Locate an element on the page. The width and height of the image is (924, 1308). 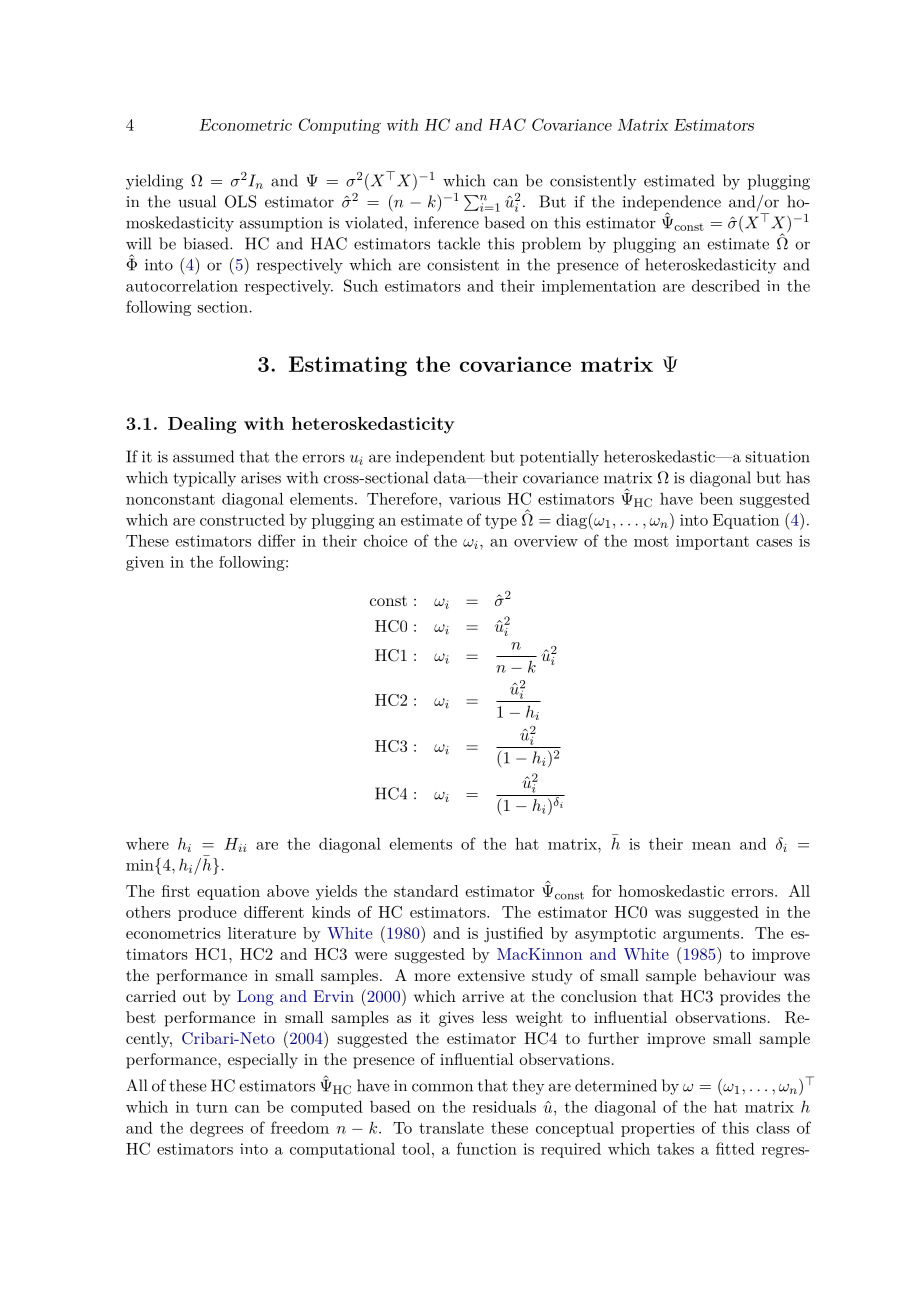
mean is located at coordinates (711, 846).
